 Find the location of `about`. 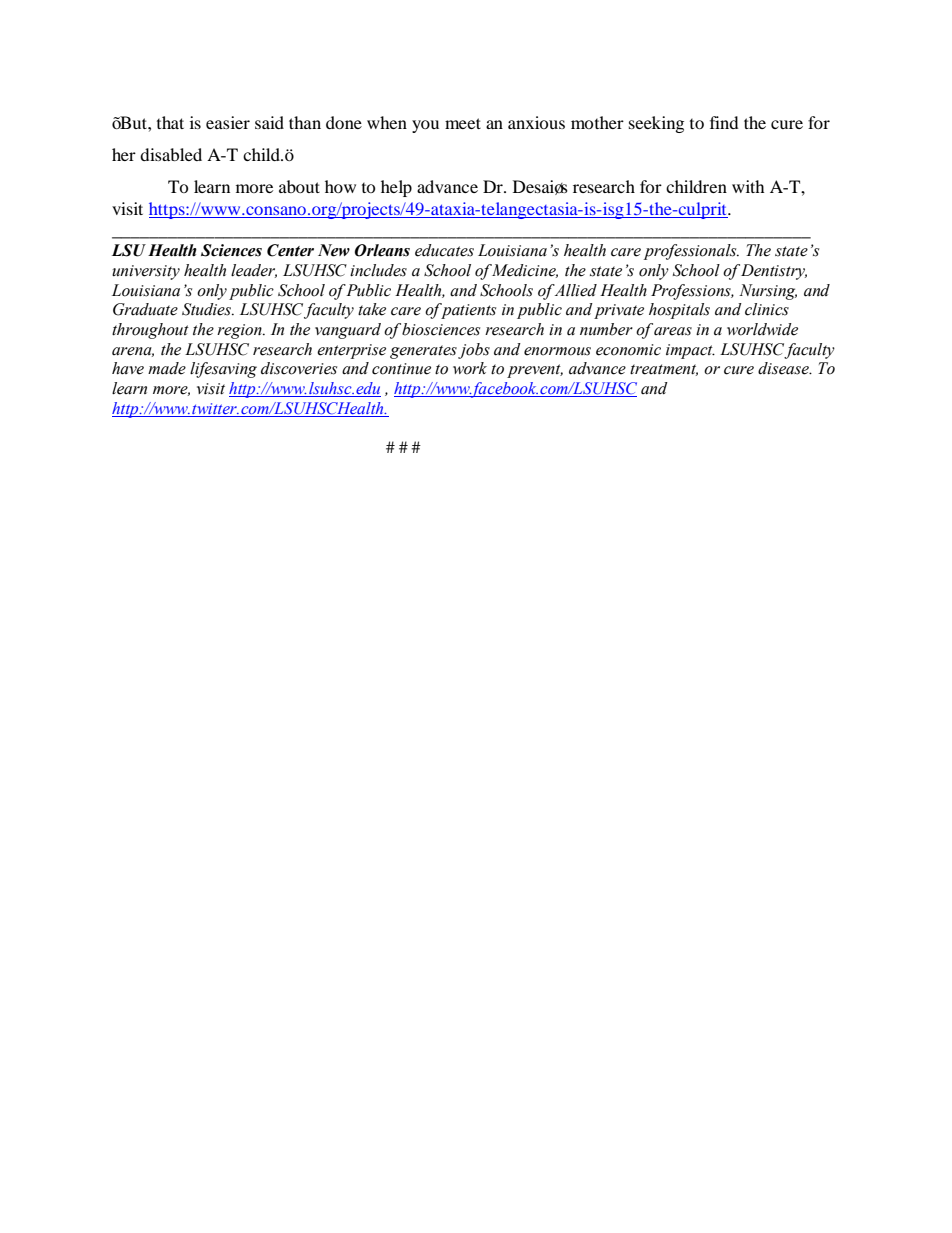

about is located at coordinates (299, 186).
